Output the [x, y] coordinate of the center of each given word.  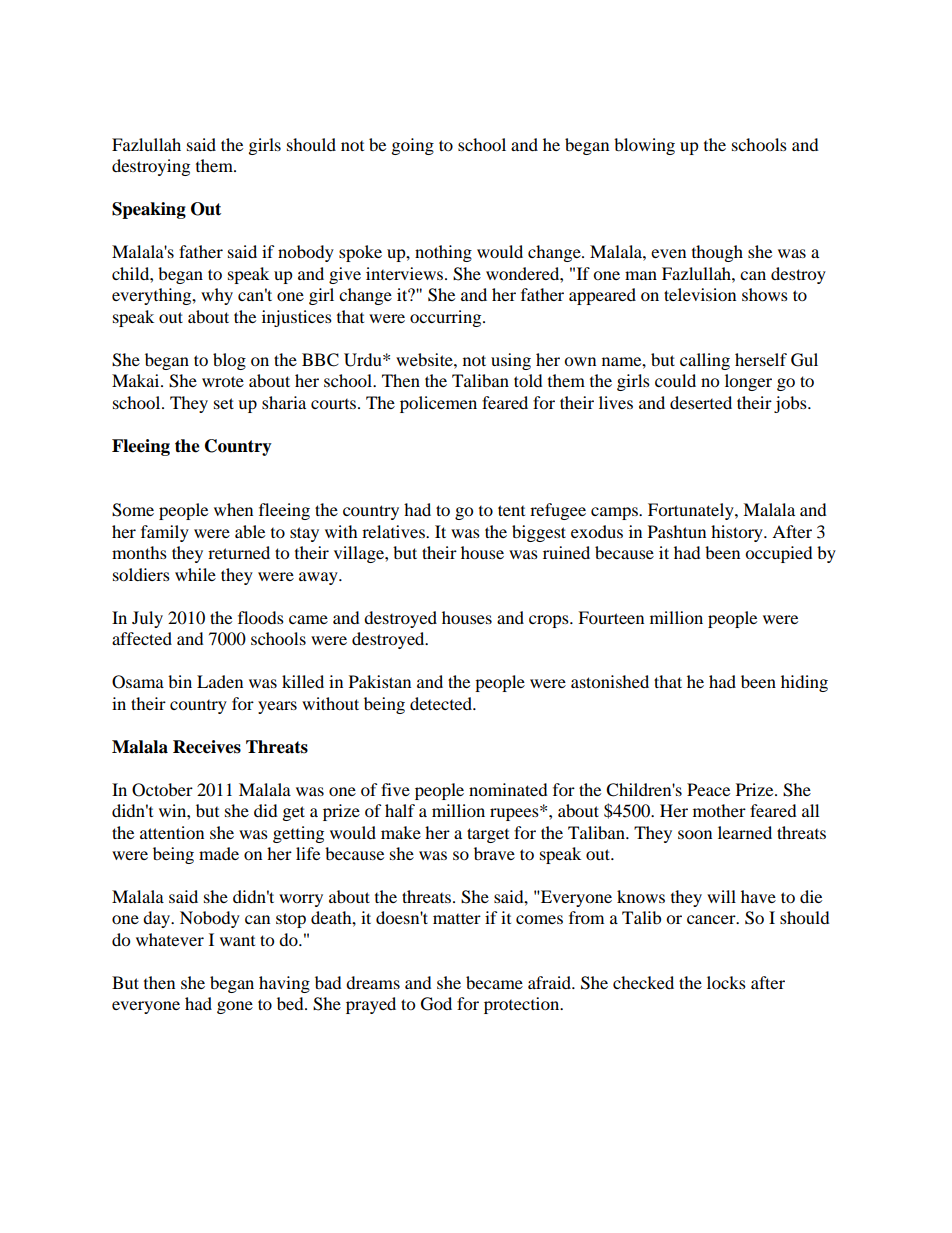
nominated [508, 789]
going [413, 146]
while [195, 574]
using [511, 361]
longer [748, 382]
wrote [223, 381]
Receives [207, 747]
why [217, 296]
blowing [644, 146]
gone [235, 1007]
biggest [539, 533]
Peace [708, 789]
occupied [779, 554]
